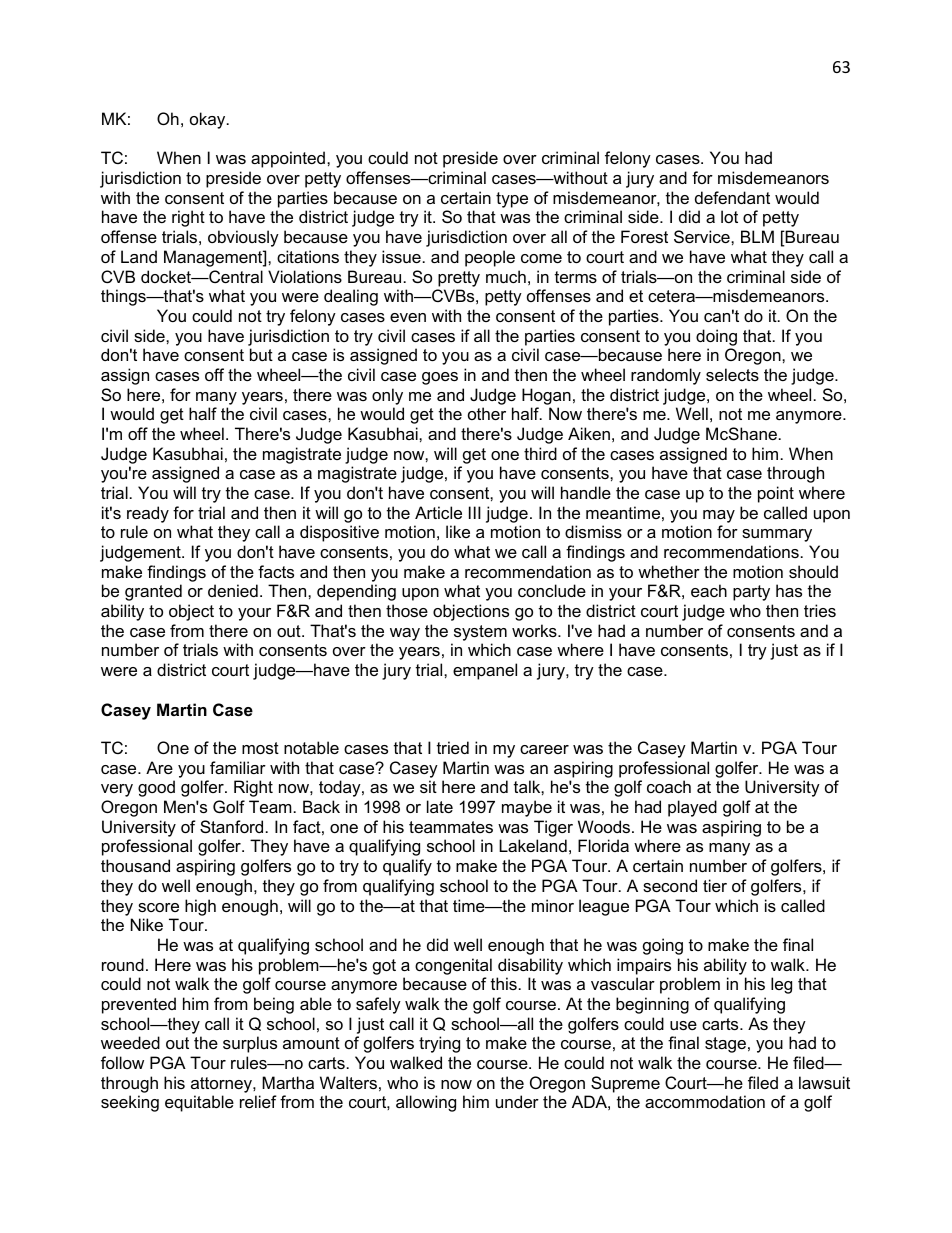 Image resolution: width=952 pixels, height=1233 pixels. Describe the element at coordinates (480, 633) in the screenshot. I see `system` at that location.
